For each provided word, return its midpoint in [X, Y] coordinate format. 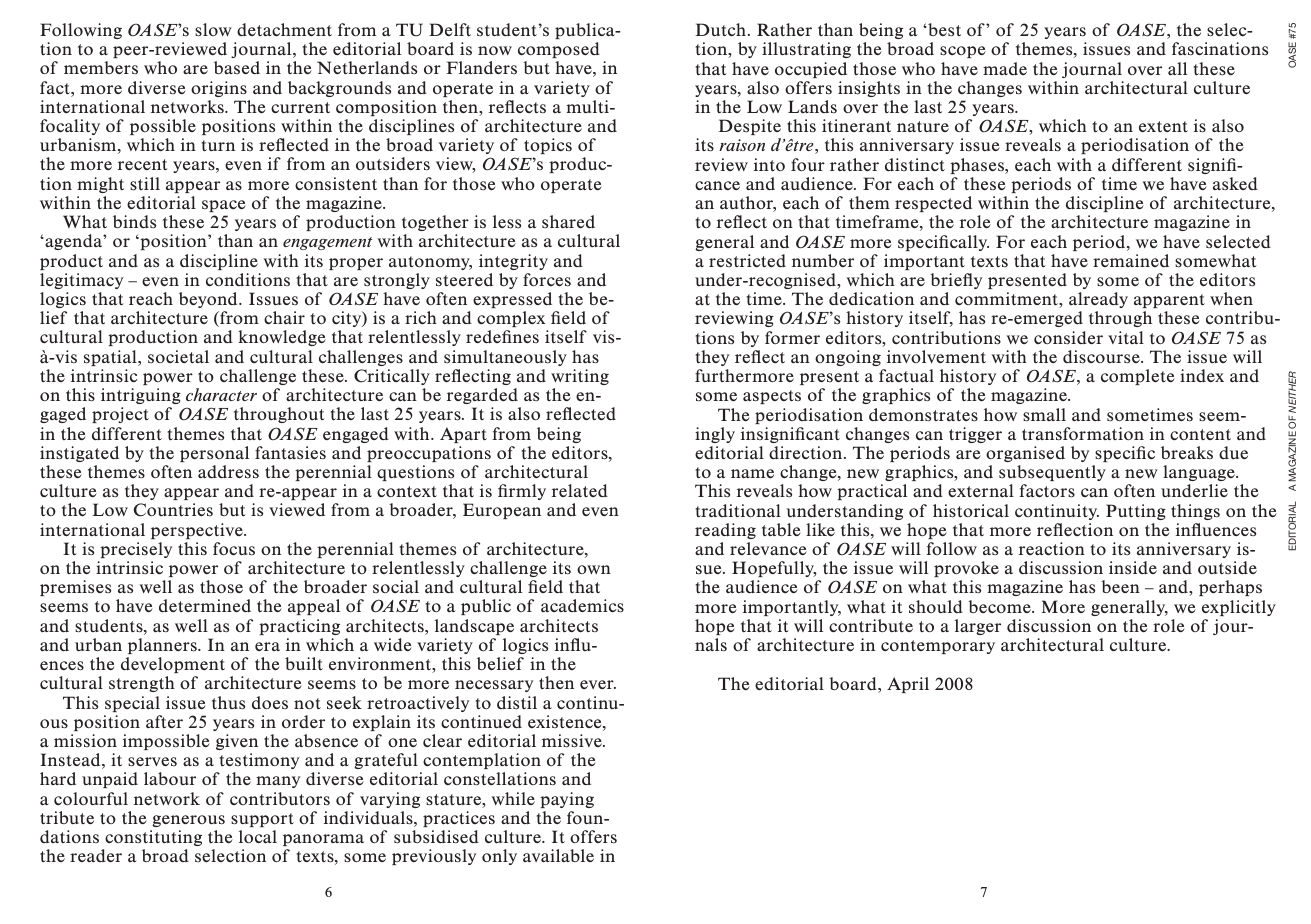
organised [1025, 454]
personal [214, 454]
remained [1131, 260]
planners [163, 646]
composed [559, 50]
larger [978, 627]
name [752, 473]
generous [188, 821]
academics [582, 606]
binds [134, 221]
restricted [747, 260]
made [1005, 68]
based [237, 67]
